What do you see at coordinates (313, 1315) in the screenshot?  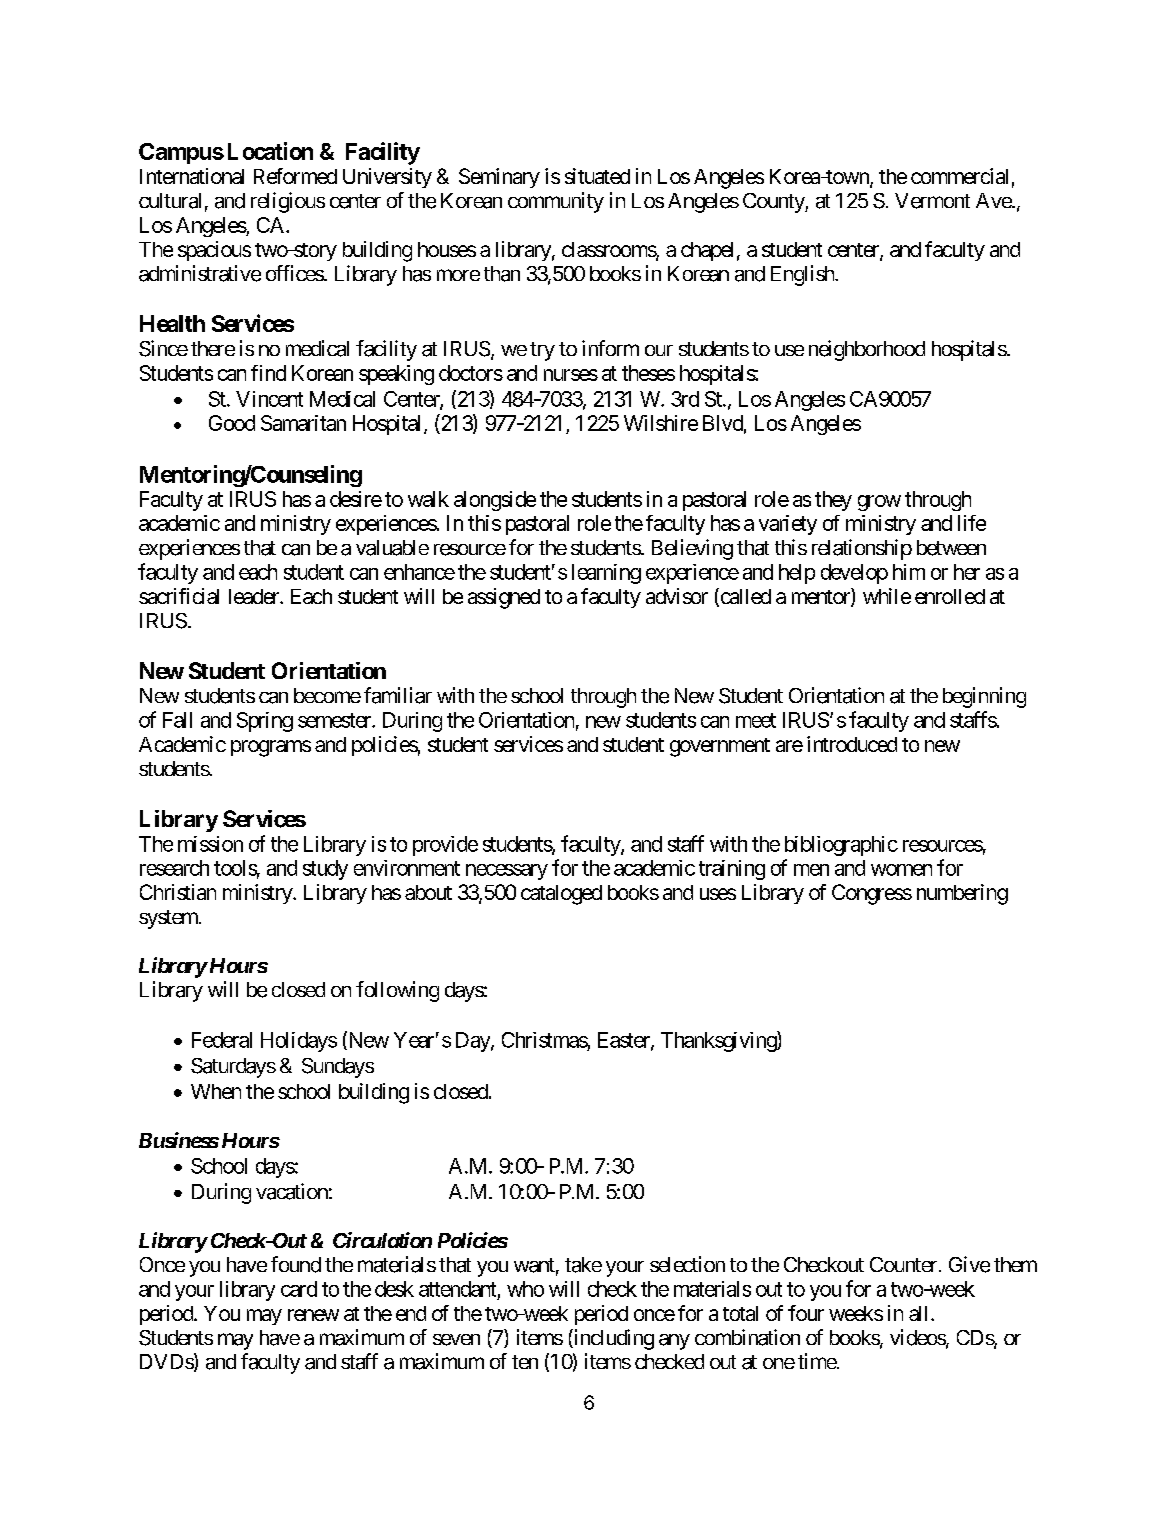 I see `renew` at bounding box center [313, 1315].
